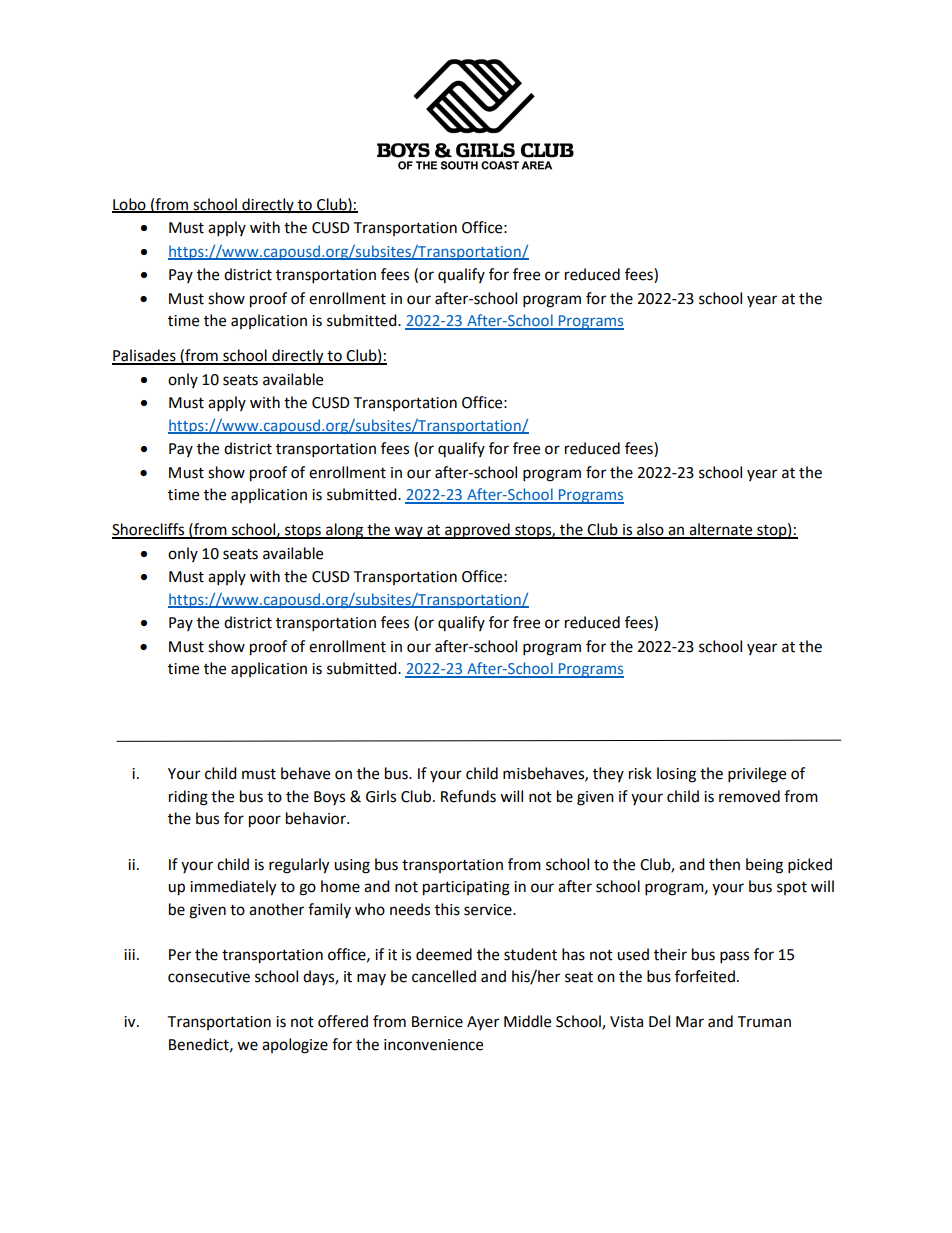 Image resolution: width=952 pixels, height=1233 pixels. What do you see at coordinates (345, 531) in the screenshot?
I see `along` at bounding box center [345, 531].
